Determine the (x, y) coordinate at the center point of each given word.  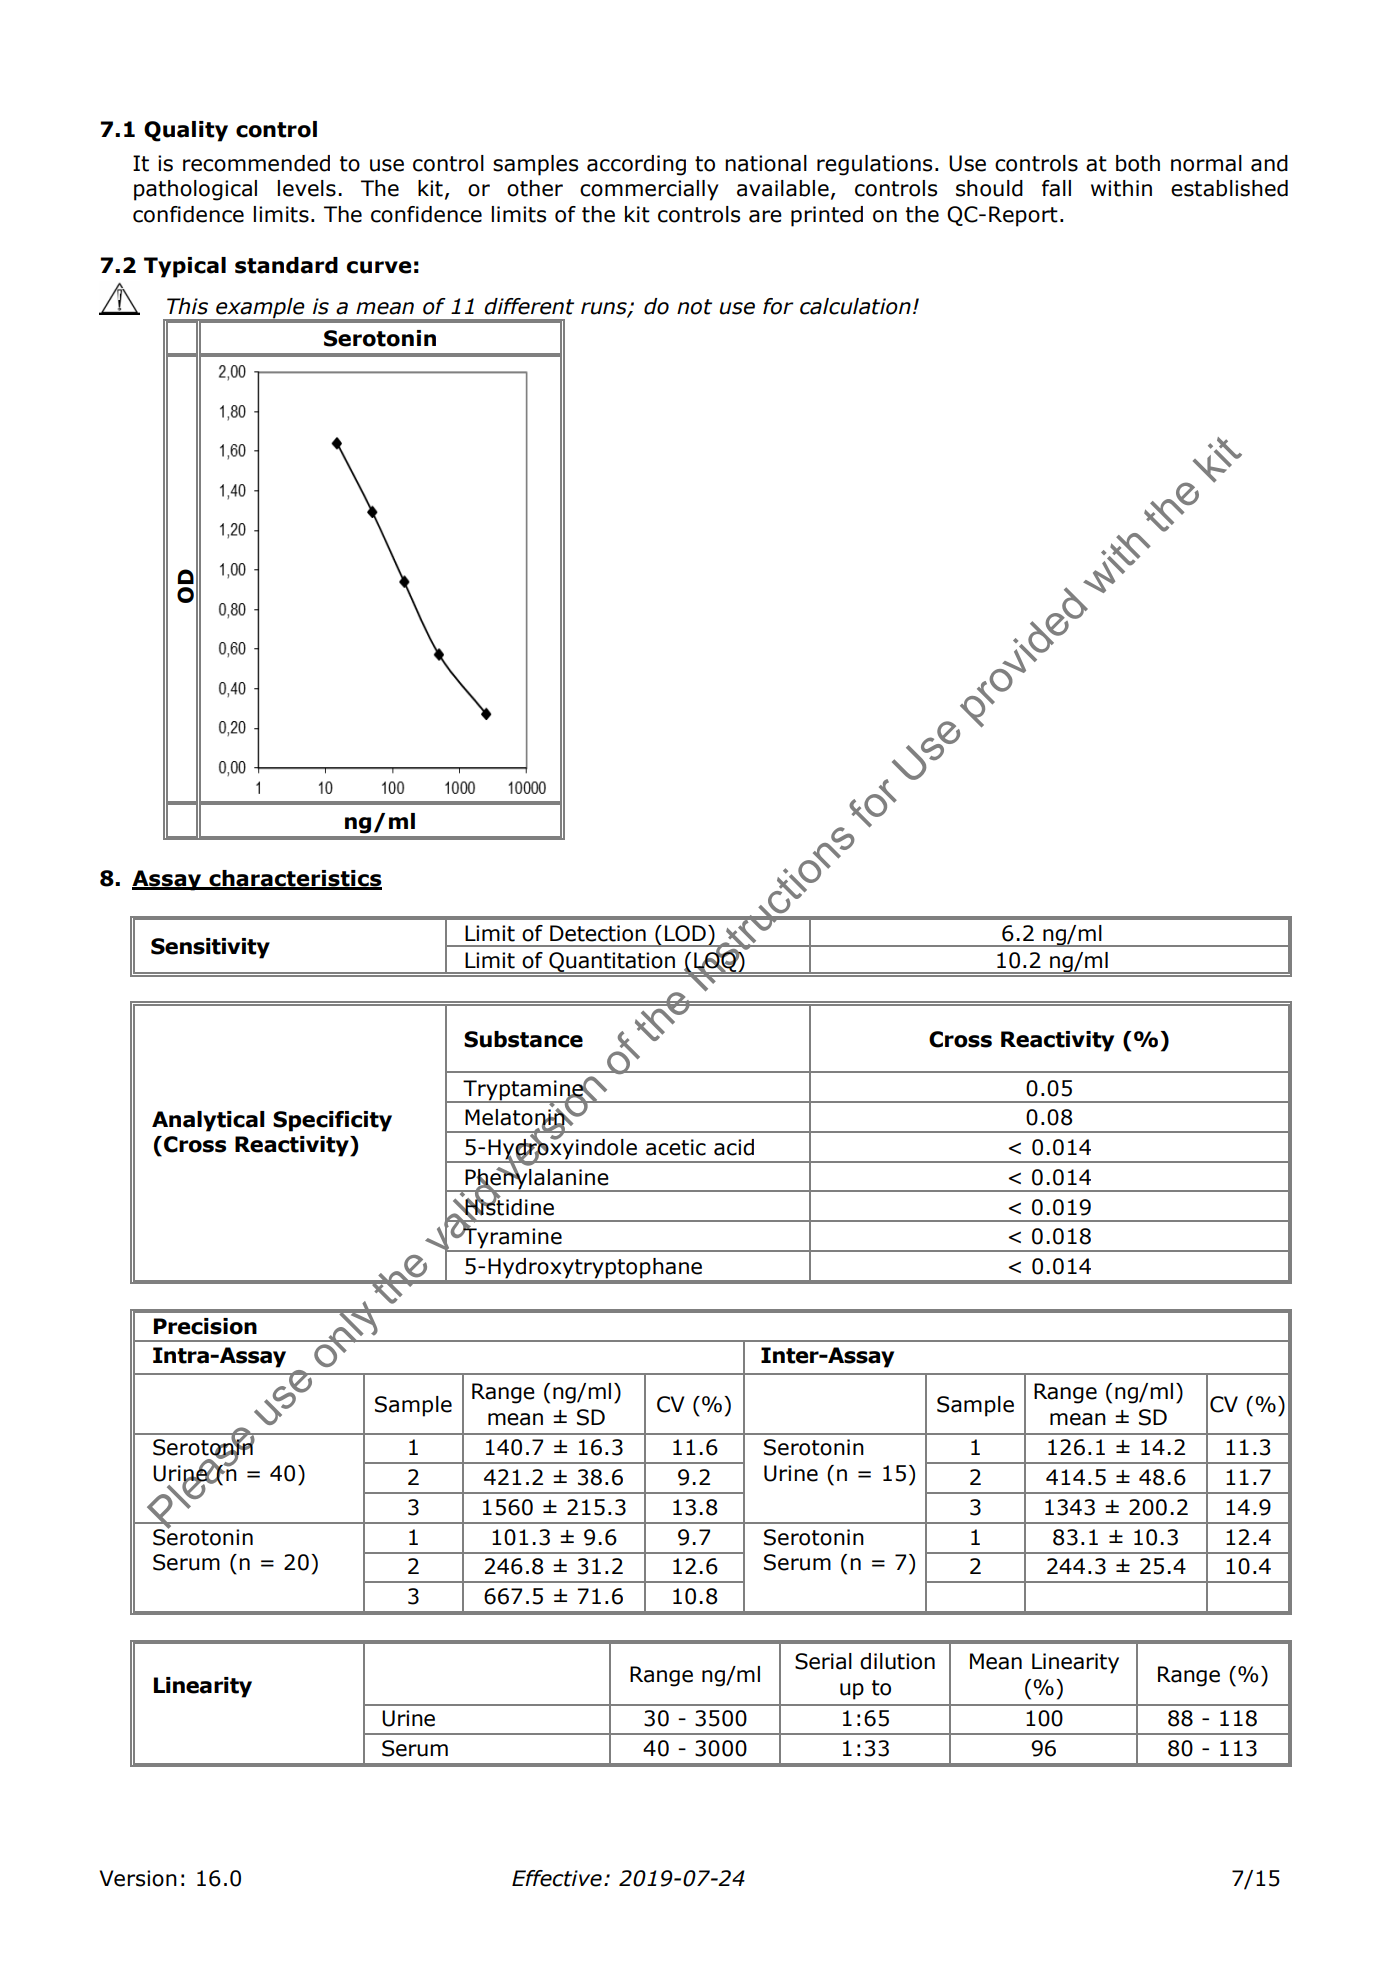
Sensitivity (210, 948)
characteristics (294, 879)
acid (734, 1147)
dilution (897, 1661)
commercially (649, 190)
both (1138, 163)
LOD (685, 933)
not (694, 307)
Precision (205, 1326)
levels (306, 188)
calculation (855, 306)
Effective (557, 1878)
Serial (823, 1661)
